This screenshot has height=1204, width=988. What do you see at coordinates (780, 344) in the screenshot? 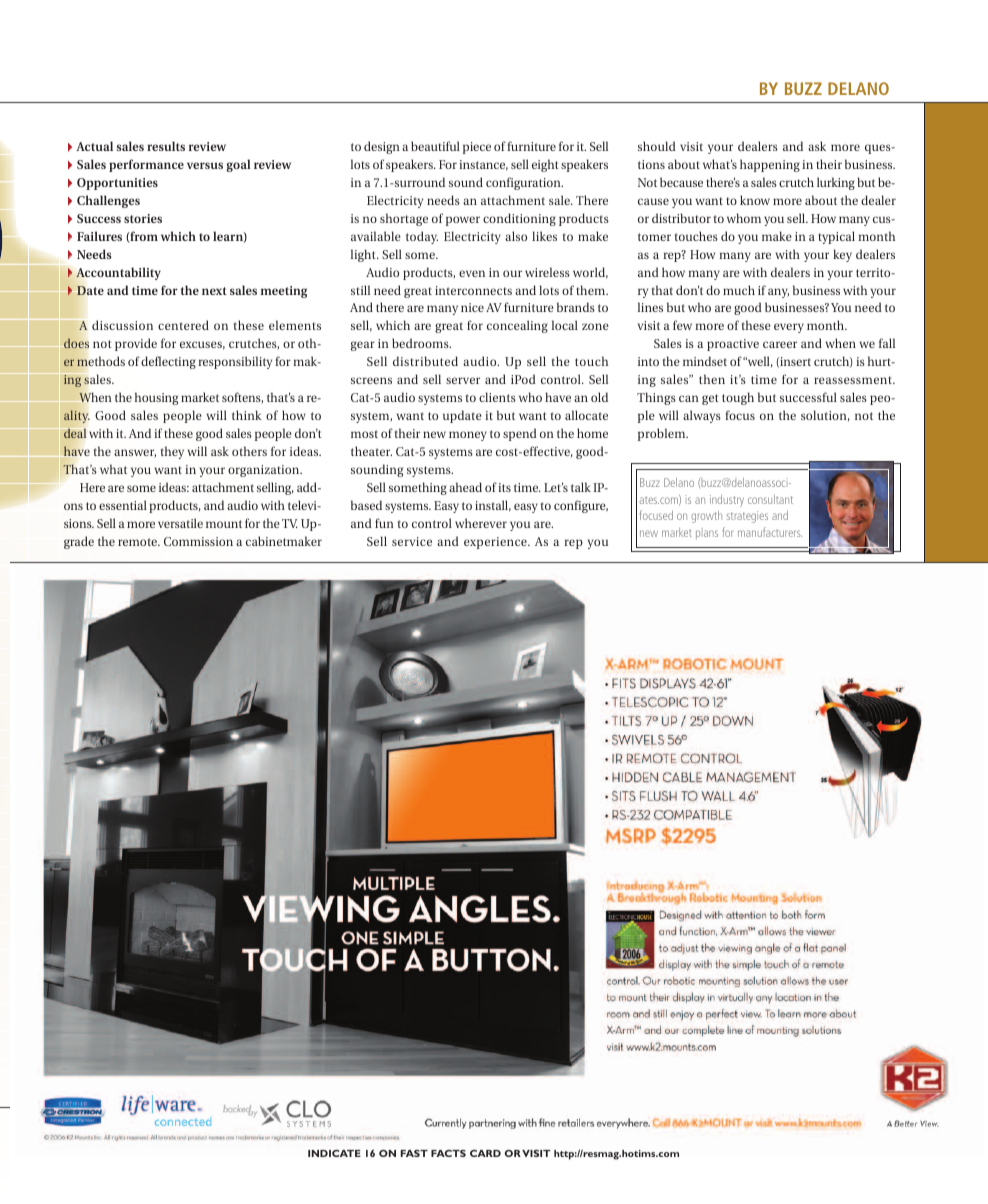
I see `career` at bounding box center [780, 344].
